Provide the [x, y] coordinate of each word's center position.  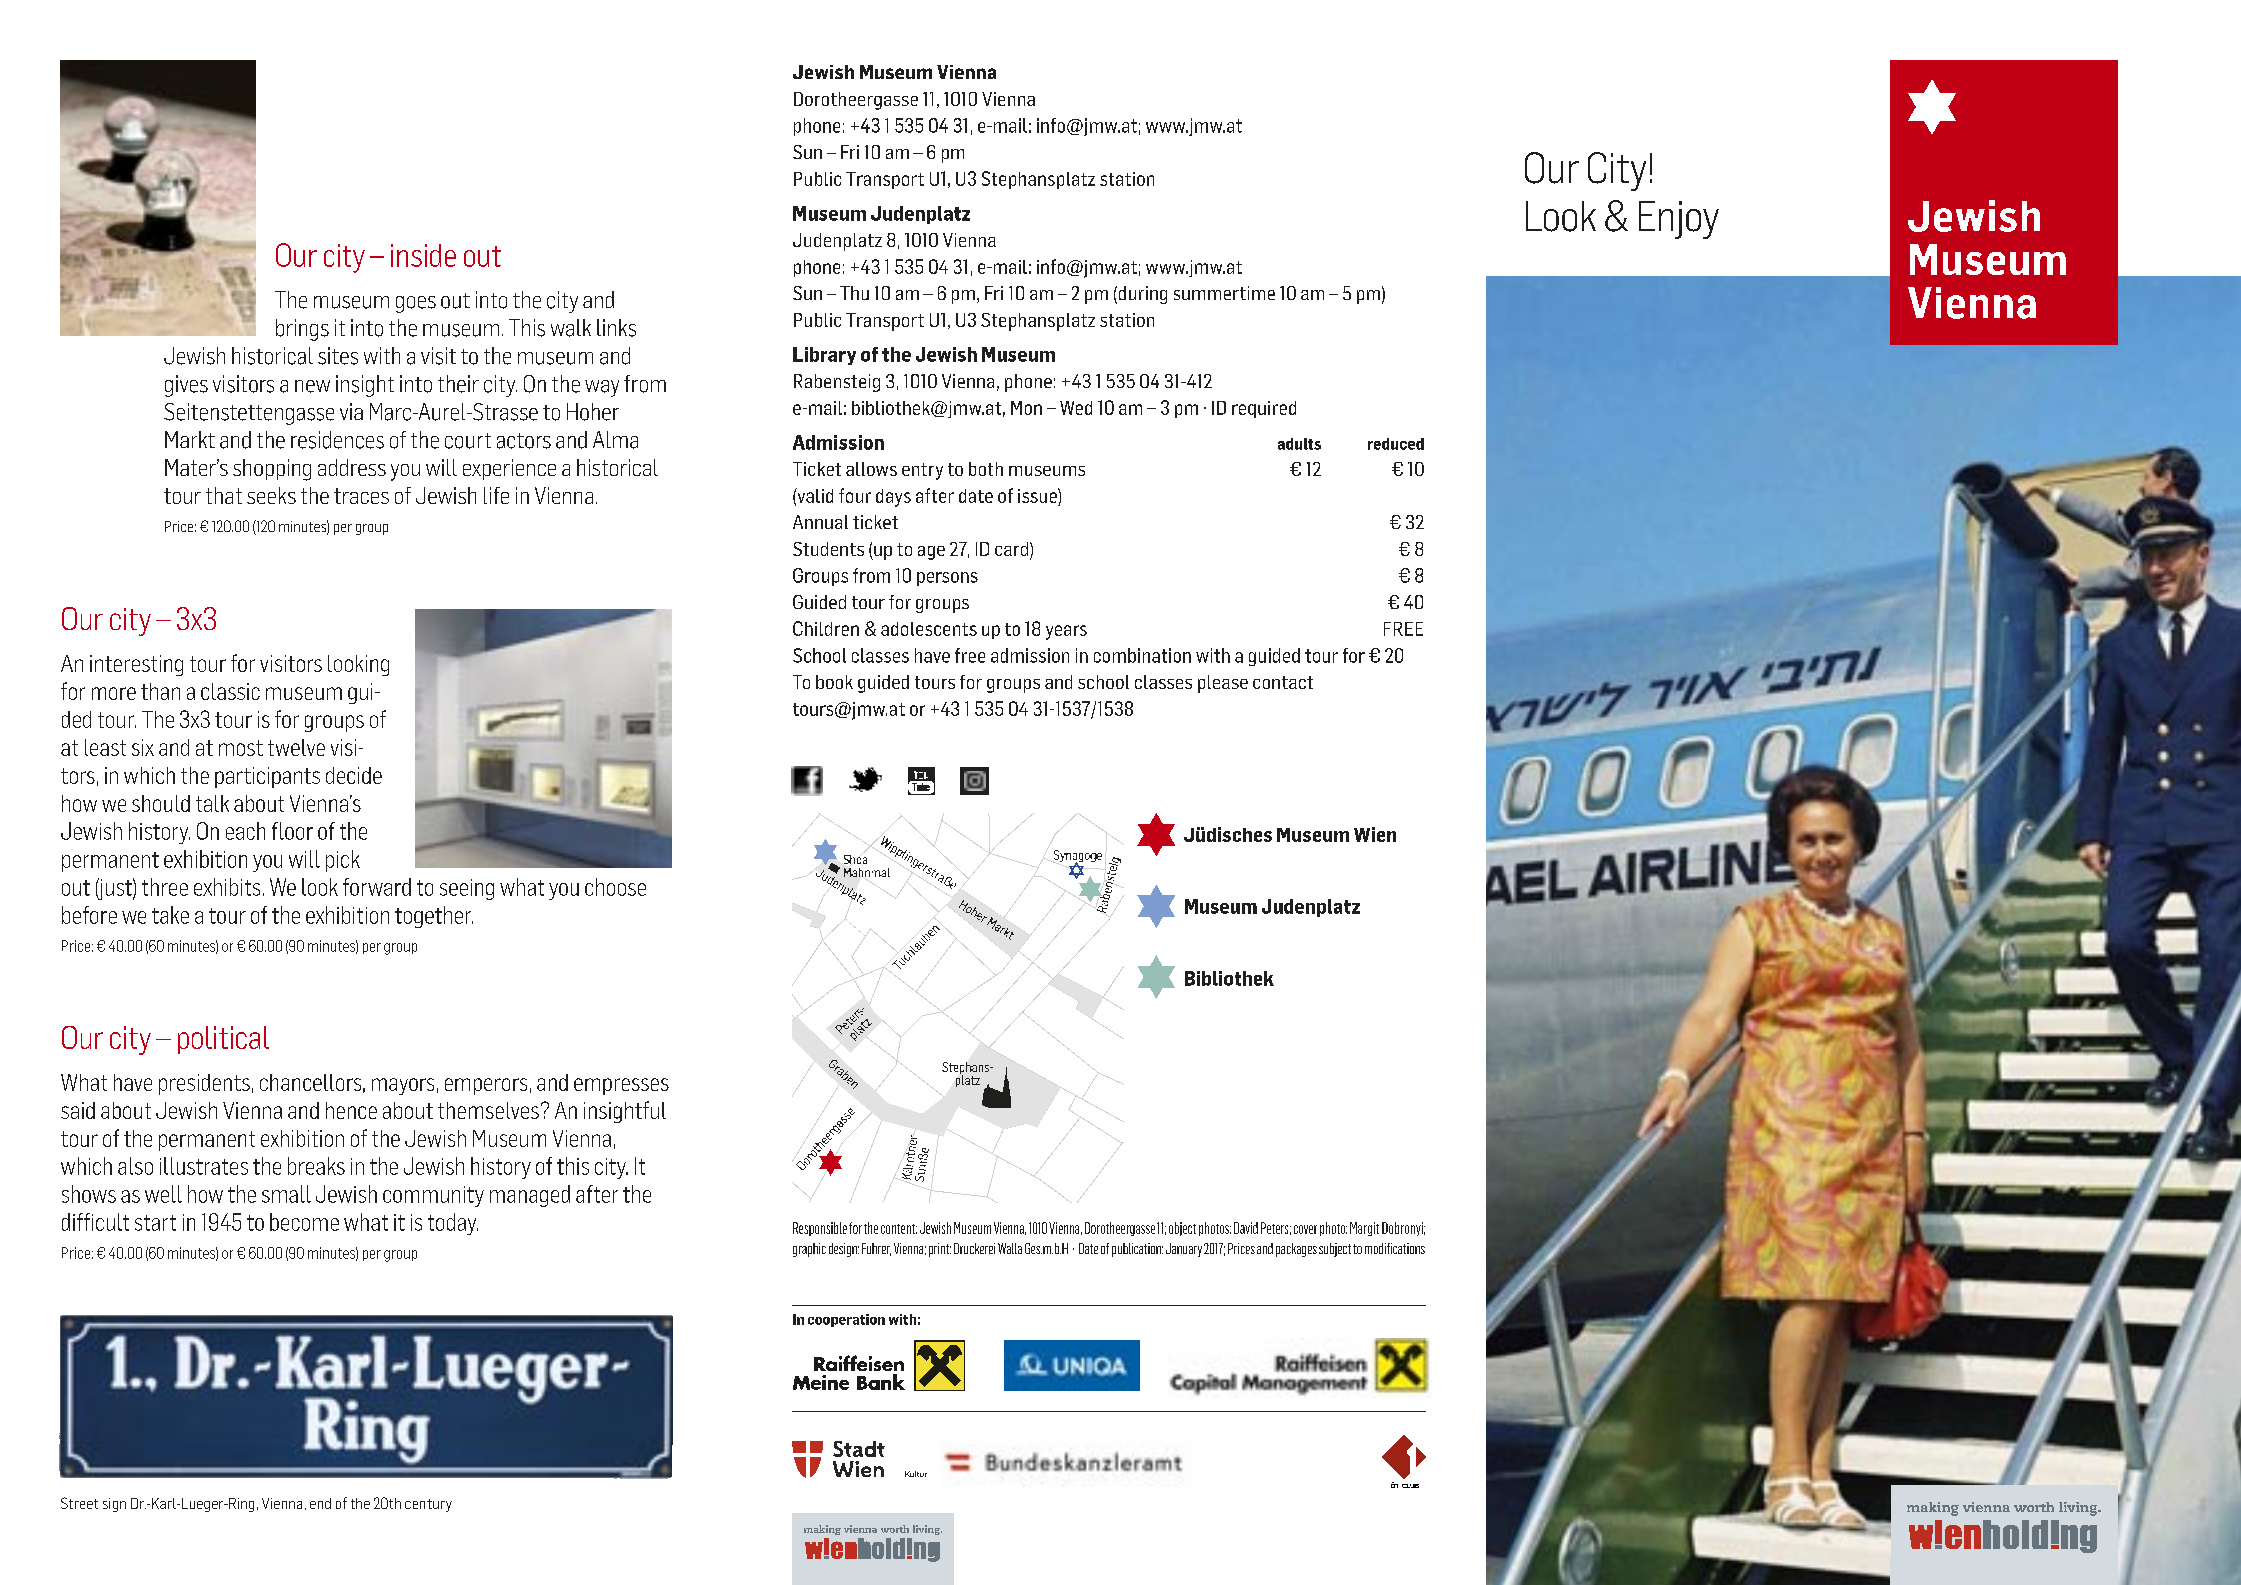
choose [615, 887]
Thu [854, 293]
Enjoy [1679, 220]
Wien [1375, 834]
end [320, 1503]
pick [343, 861]
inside [423, 255]
